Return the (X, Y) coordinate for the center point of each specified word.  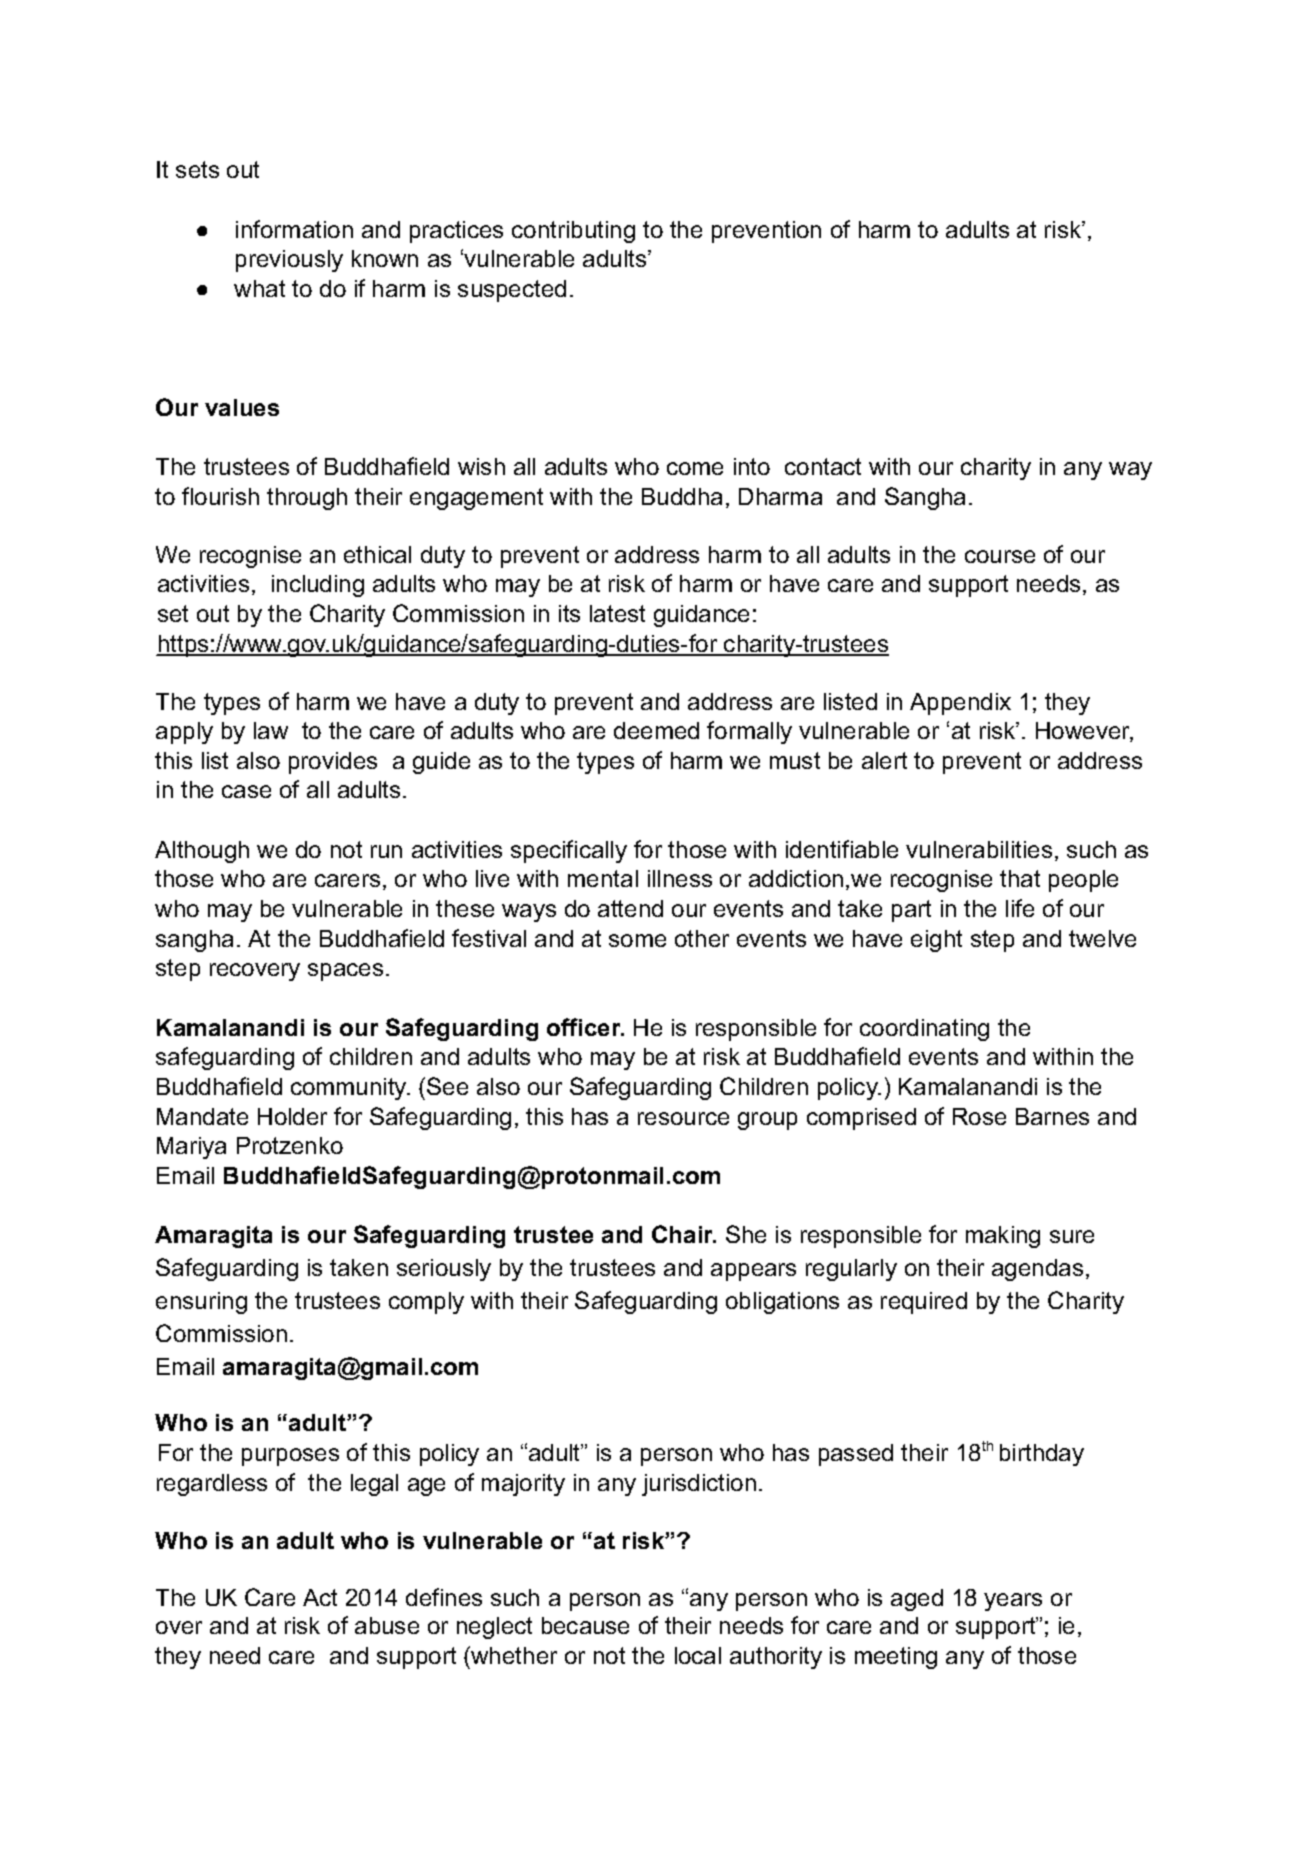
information (294, 229)
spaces (345, 972)
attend (630, 908)
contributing (573, 232)
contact (823, 466)
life (1020, 908)
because (585, 1625)
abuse (387, 1625)
